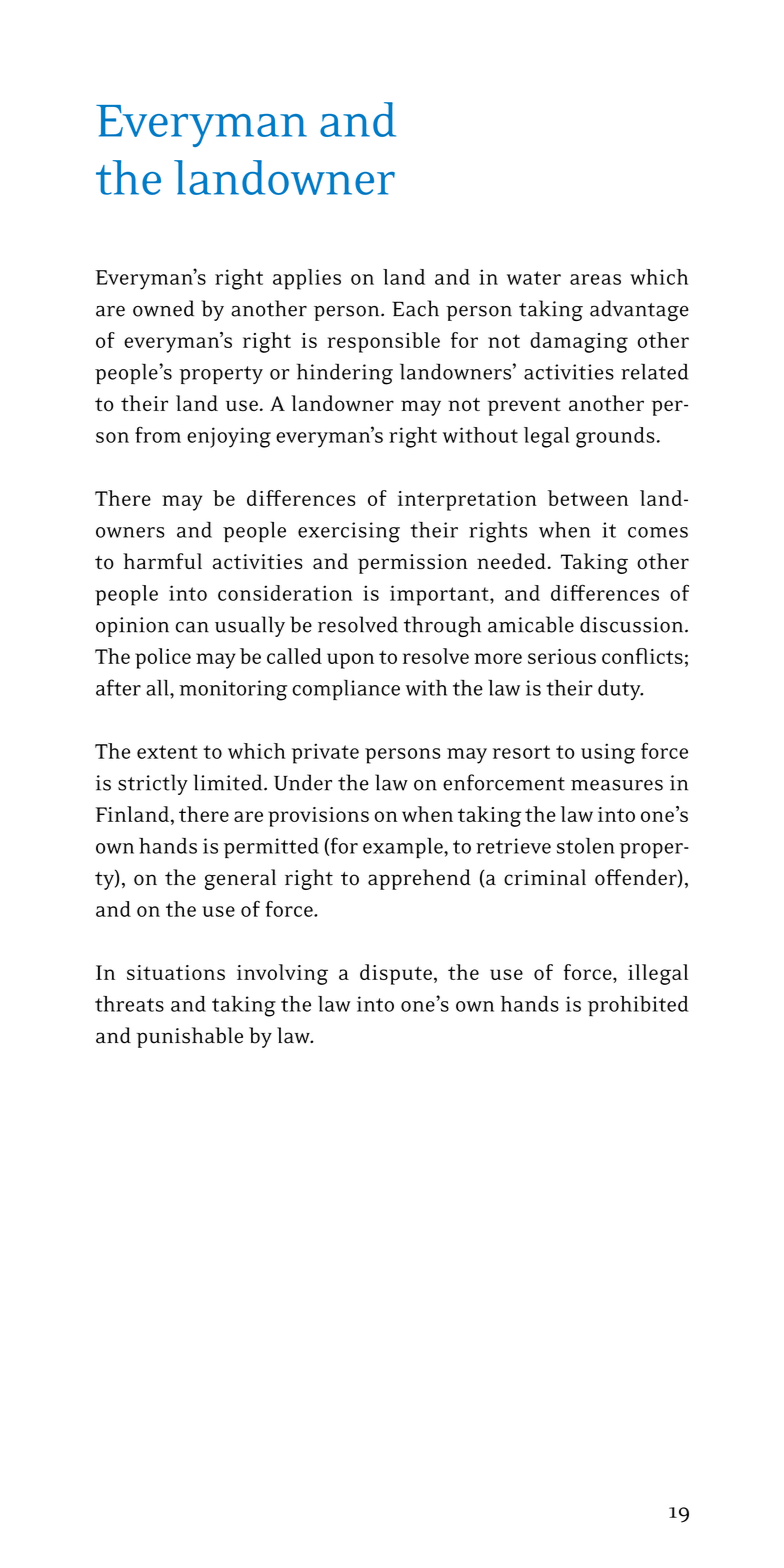 This screenshot has height=1568, width=784. Describe the element at coordinates (163, 308) in the screenshot. I see `owned` at that location.
